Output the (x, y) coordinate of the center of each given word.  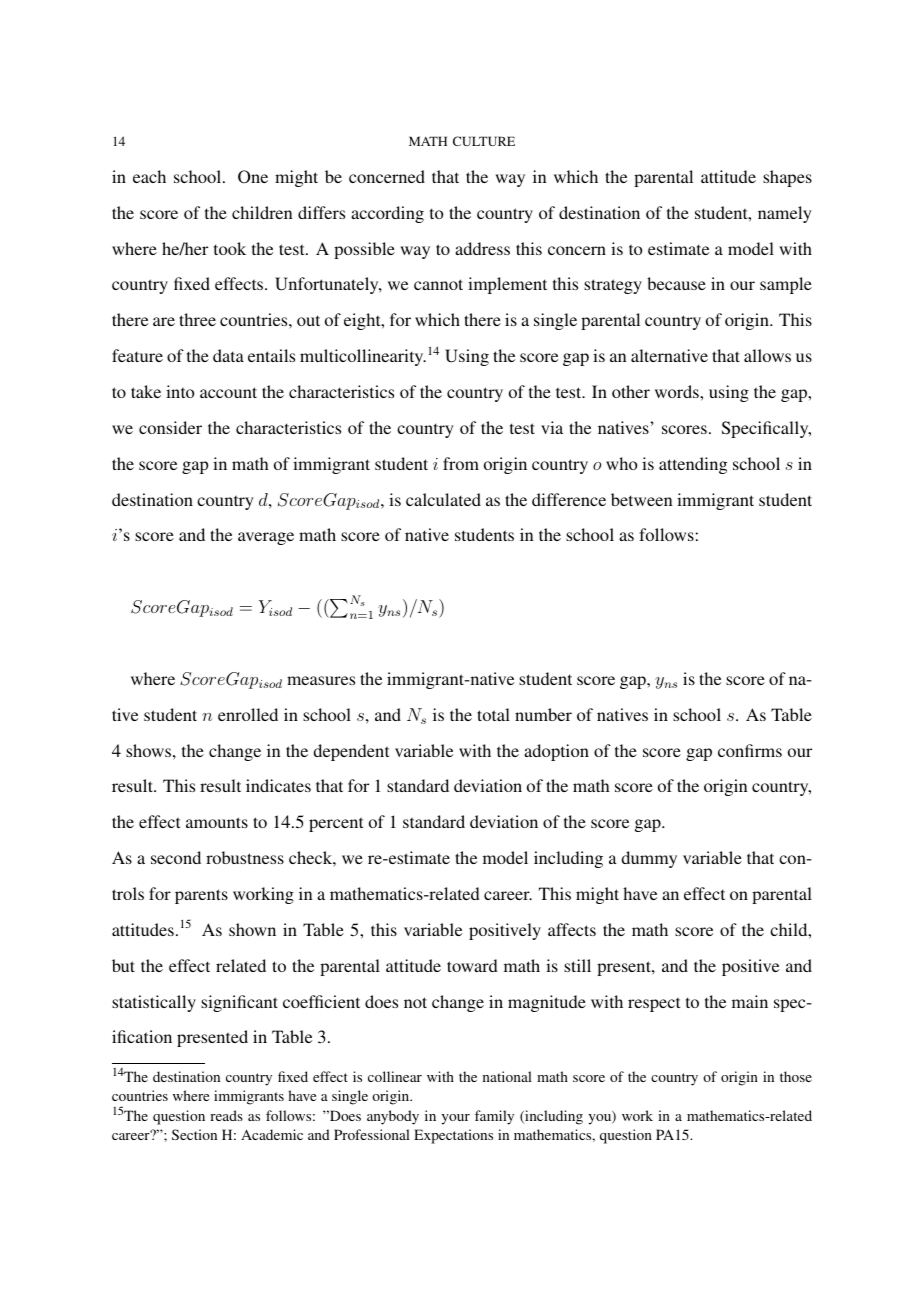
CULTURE (484, 141)
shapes (787, 178)
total (493, 714)
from (461, 463)
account (228, 392)
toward (472, 965)
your (455, 1119)
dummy (649, 859)
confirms (750, 750)
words (678, 391)
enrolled (248, 714)
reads (226, 1115)
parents (201, 896)
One (253, 177)
